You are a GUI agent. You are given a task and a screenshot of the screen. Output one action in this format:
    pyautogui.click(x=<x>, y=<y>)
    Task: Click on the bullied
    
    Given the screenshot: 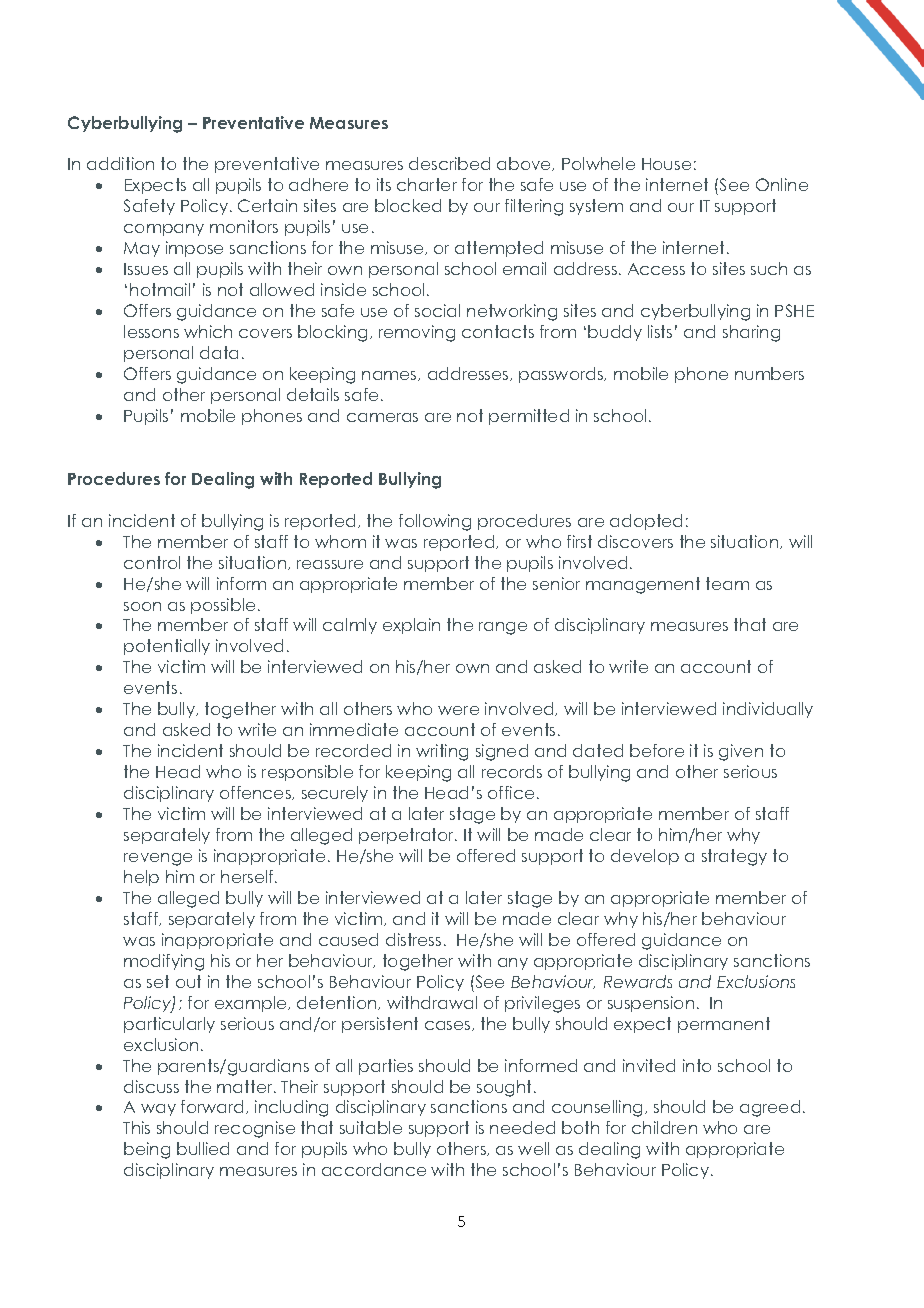 What is the action you would take?
    pyautogui.click(x=203, y=1148)
